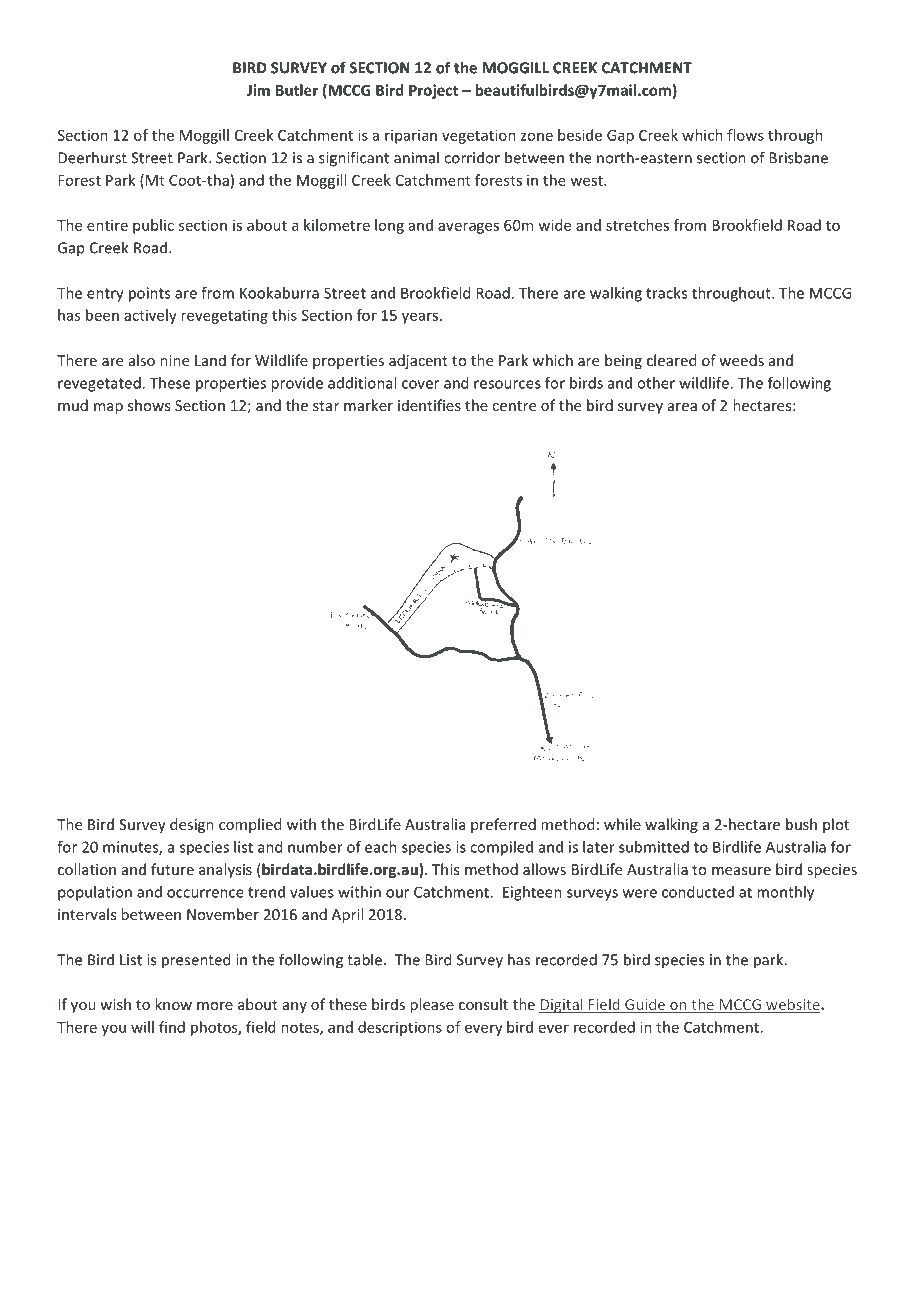  Describe the element at coordinates (149, 405) in the page. I see `shows` at that location.
